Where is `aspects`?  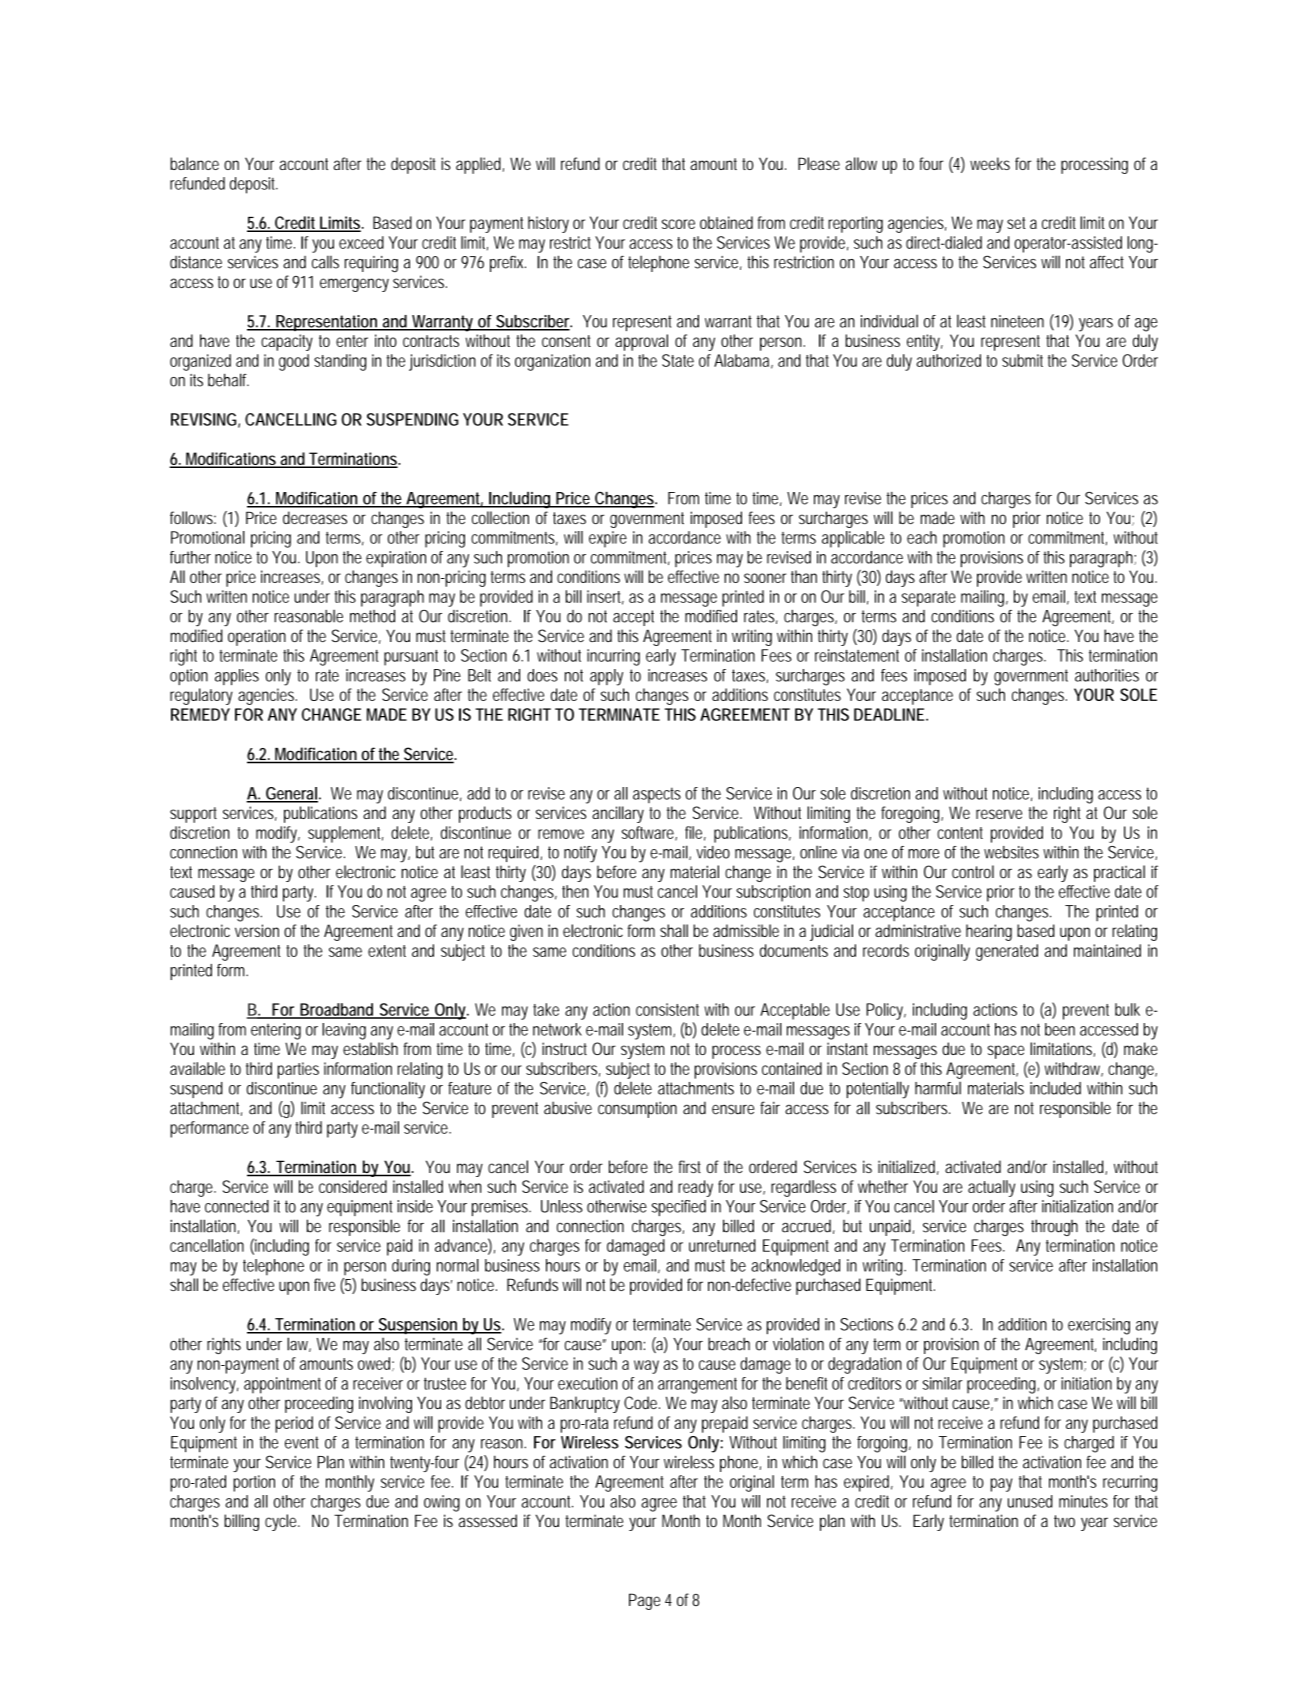 aspects is located at coordinates (657, 795).
